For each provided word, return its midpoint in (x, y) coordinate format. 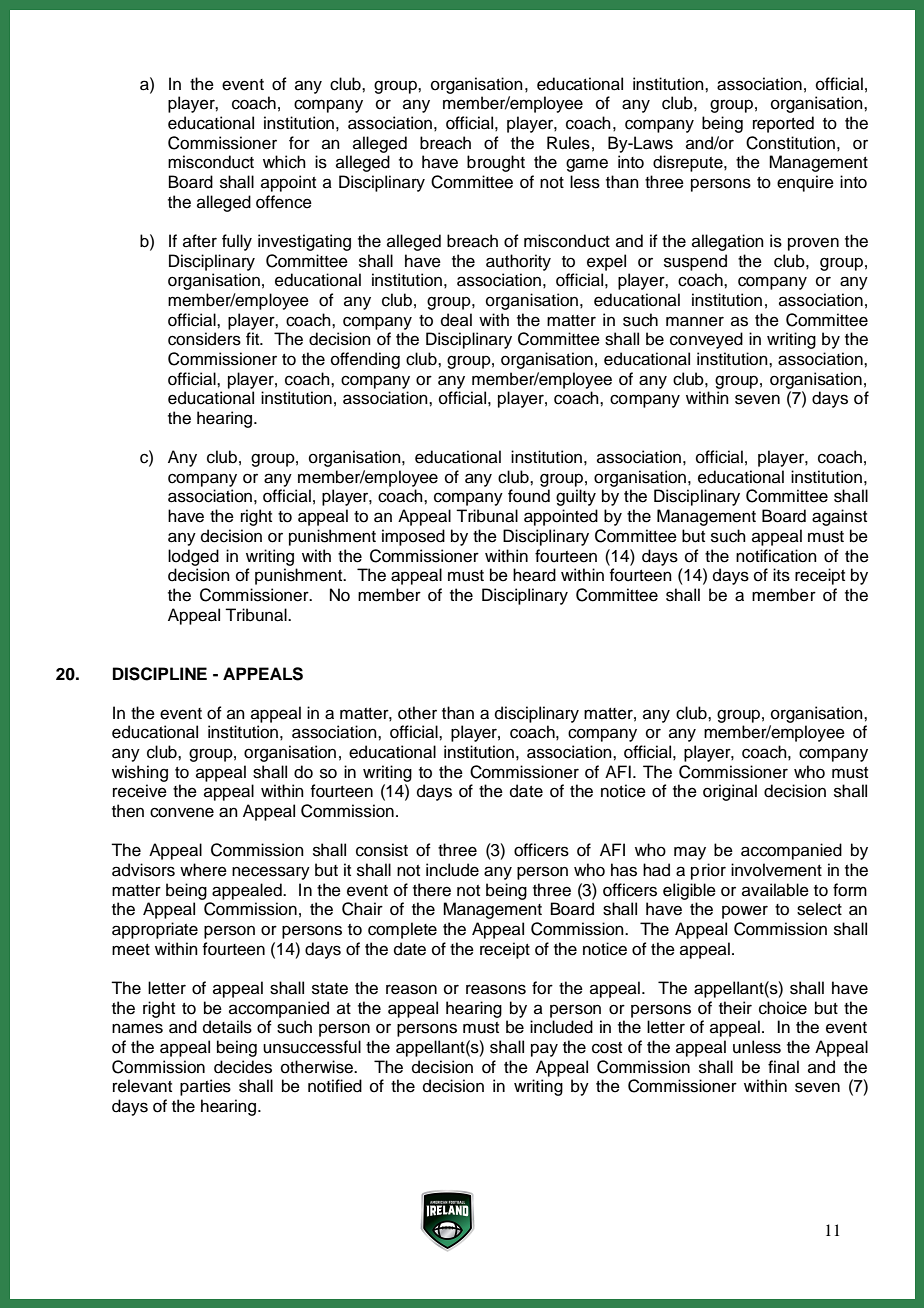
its (781, 575)
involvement (776, 870)
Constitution (790, 143)
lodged (193, 557)
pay (544, 1050)
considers (204, 339)
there (432, 890)
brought (496, 163)
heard (534, 575)
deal (456, 320)
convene (182, 812)
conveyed (706, 340)
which (284, 162)
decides (243, 1067)
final (783, 1066)
